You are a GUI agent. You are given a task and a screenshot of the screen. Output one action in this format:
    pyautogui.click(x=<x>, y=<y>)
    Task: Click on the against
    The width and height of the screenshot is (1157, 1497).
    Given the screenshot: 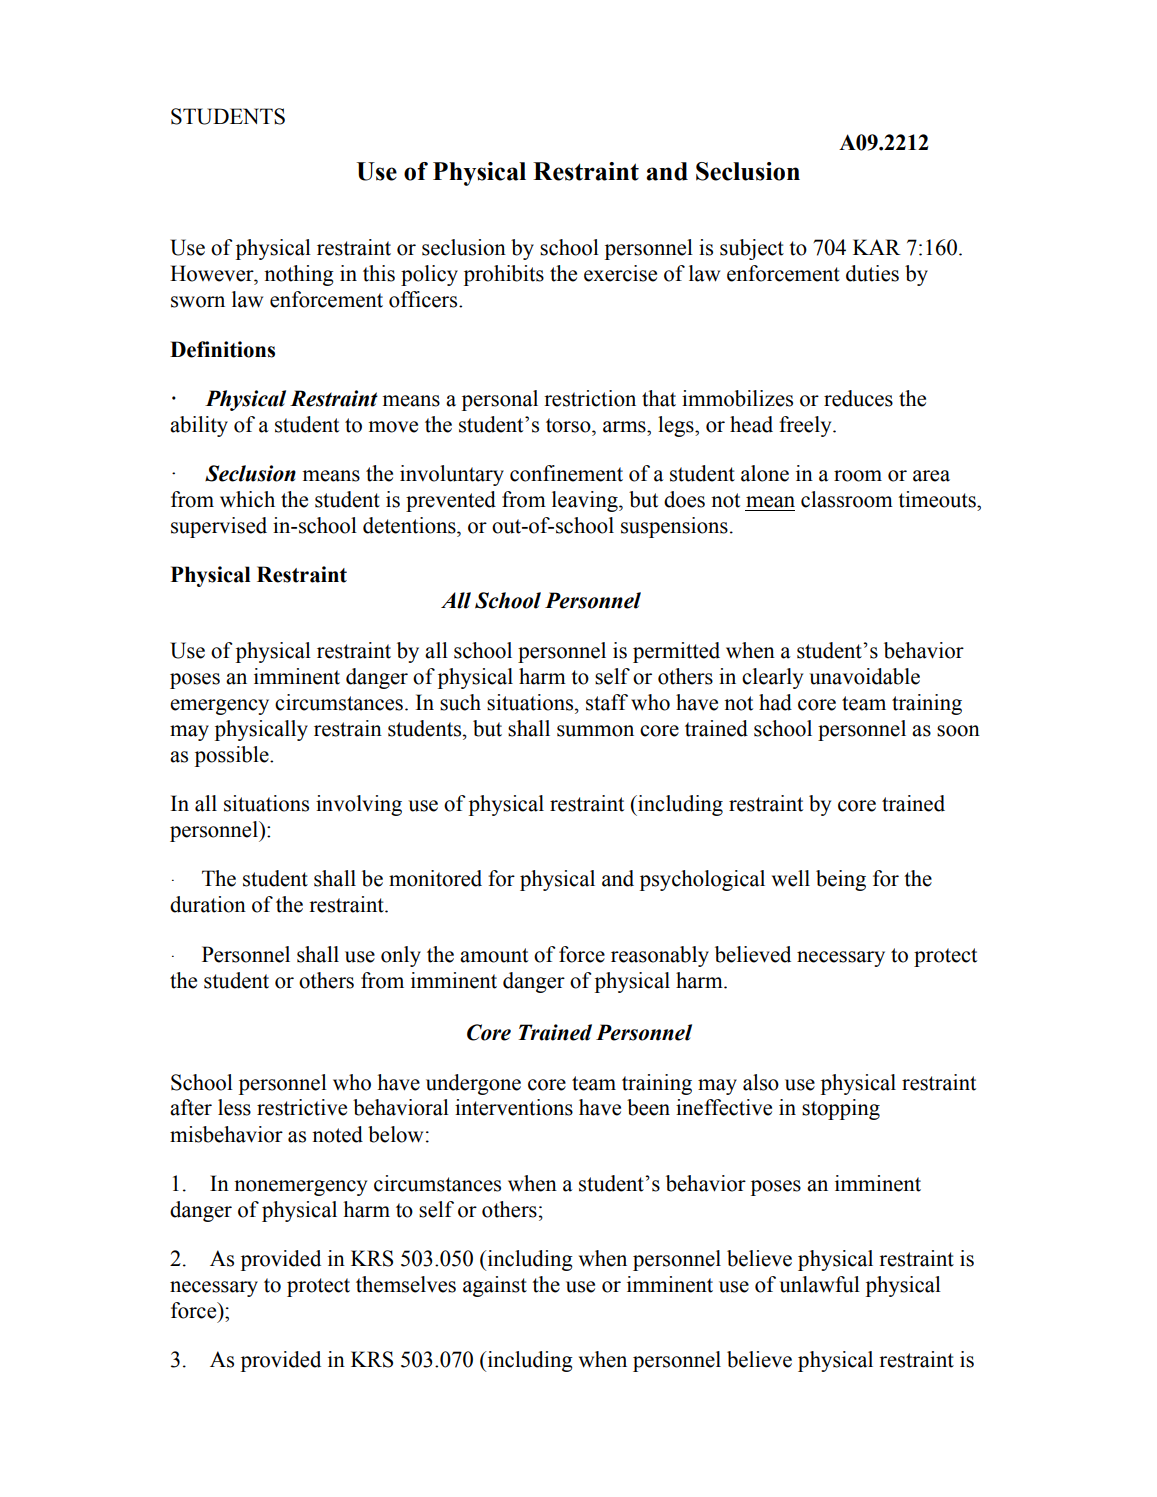 What is the action you would take?
    pyautogui.click(x=495, y=1286)
